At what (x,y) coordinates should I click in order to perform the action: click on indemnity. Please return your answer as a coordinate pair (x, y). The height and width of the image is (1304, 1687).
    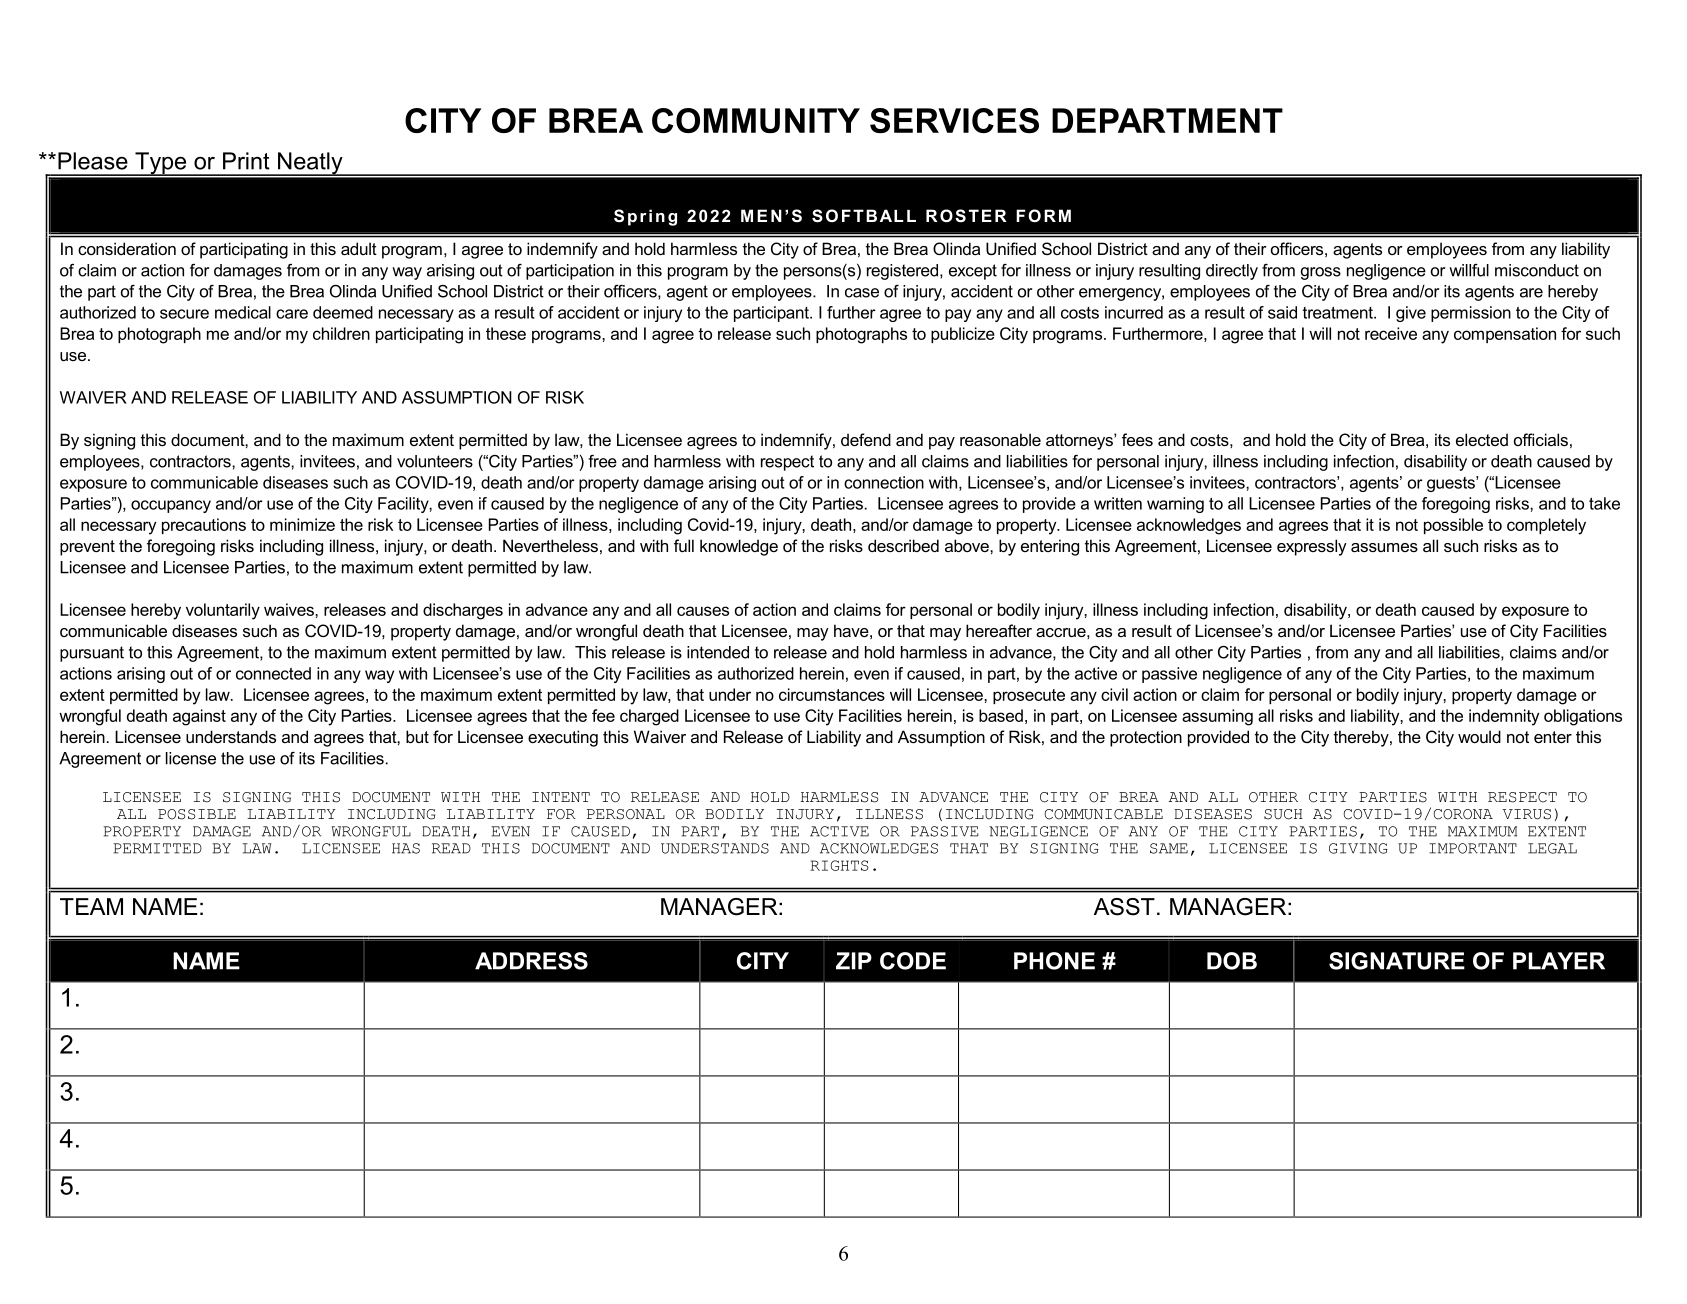
    Looking at the image, I should click on (1504, 717).
